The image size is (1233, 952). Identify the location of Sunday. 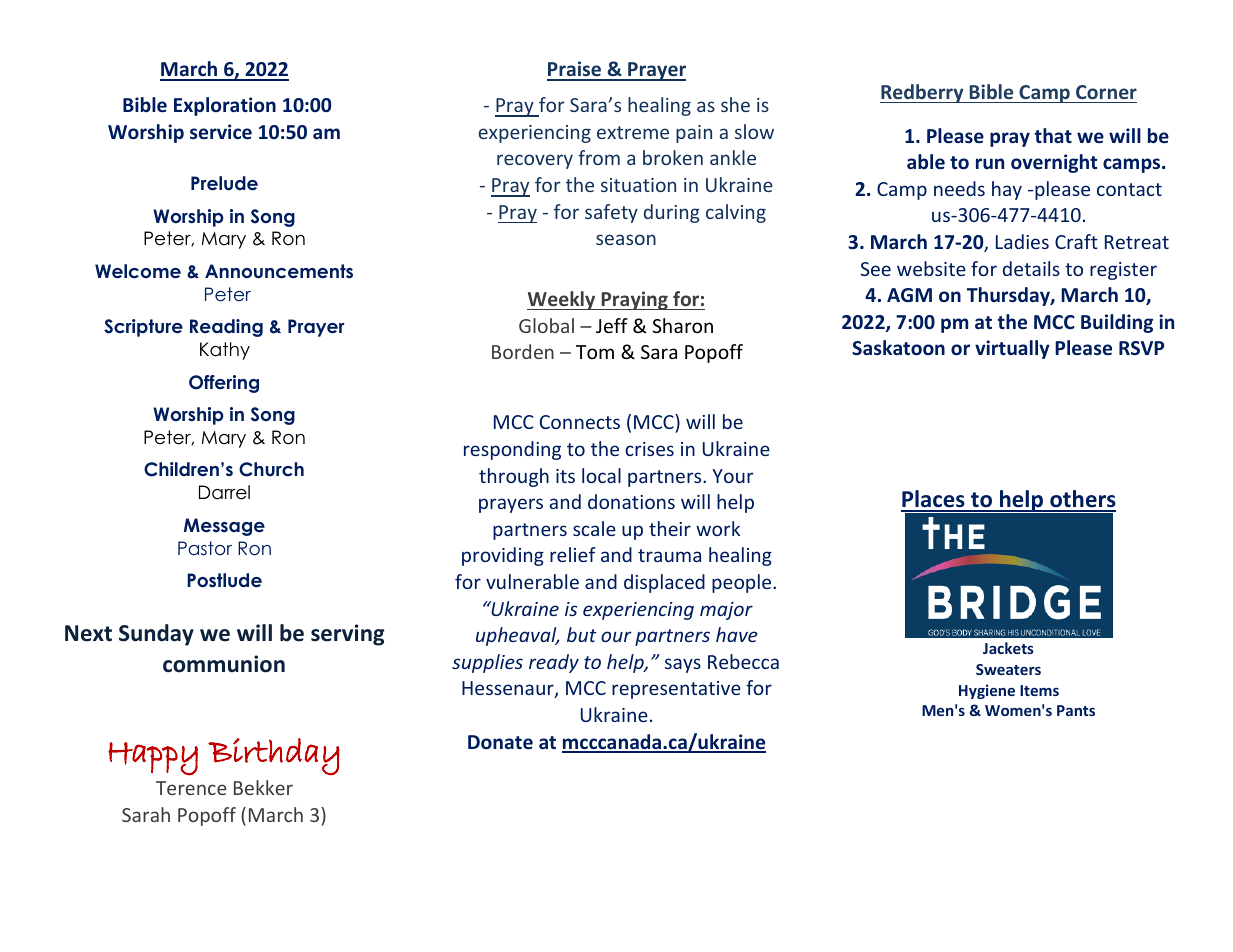
(156, 635).
